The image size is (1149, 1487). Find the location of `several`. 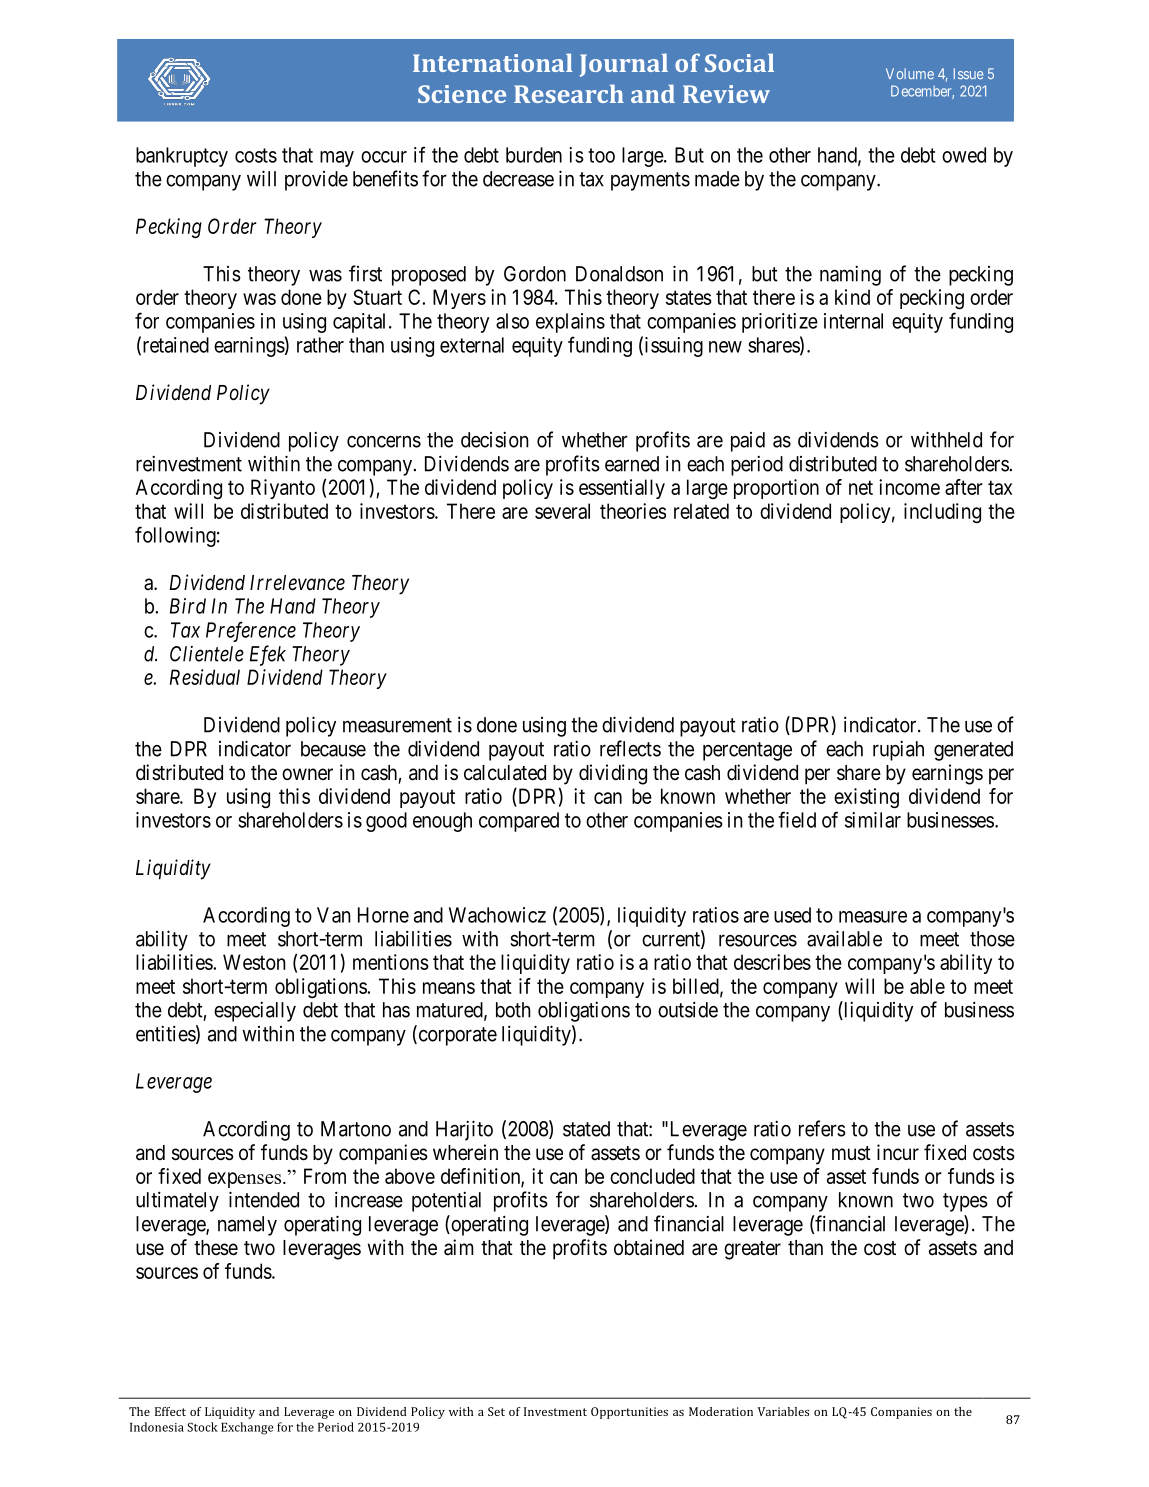

several is located at coordinates (562, 511).
